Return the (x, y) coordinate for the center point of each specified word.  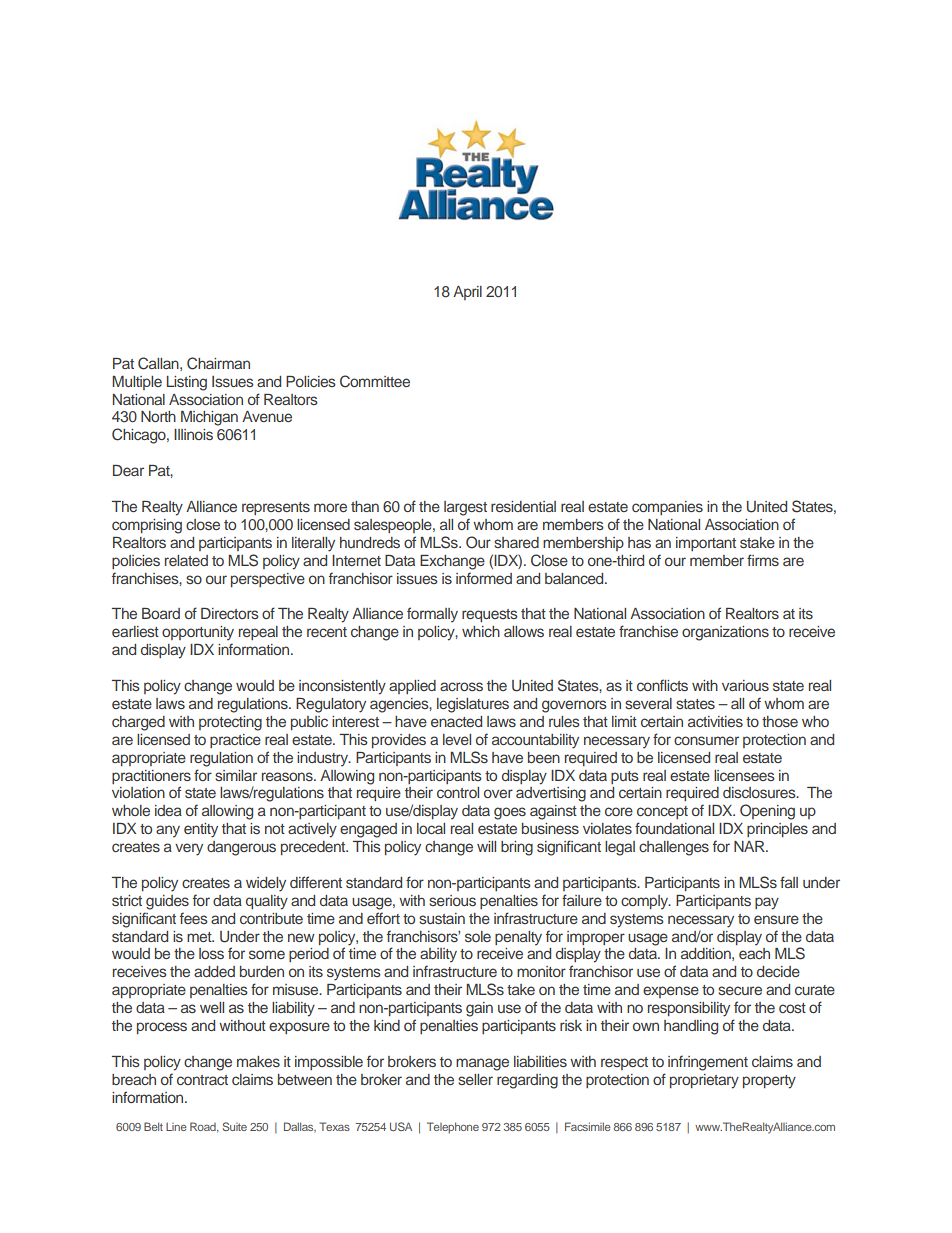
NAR (750, 846)
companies (667, 508)
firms (763, 560)
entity (201, 830)
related (186, 560)
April (467, 293)
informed (484, 578)
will (486, 846)
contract (202, 1080)
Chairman (218, 363)
